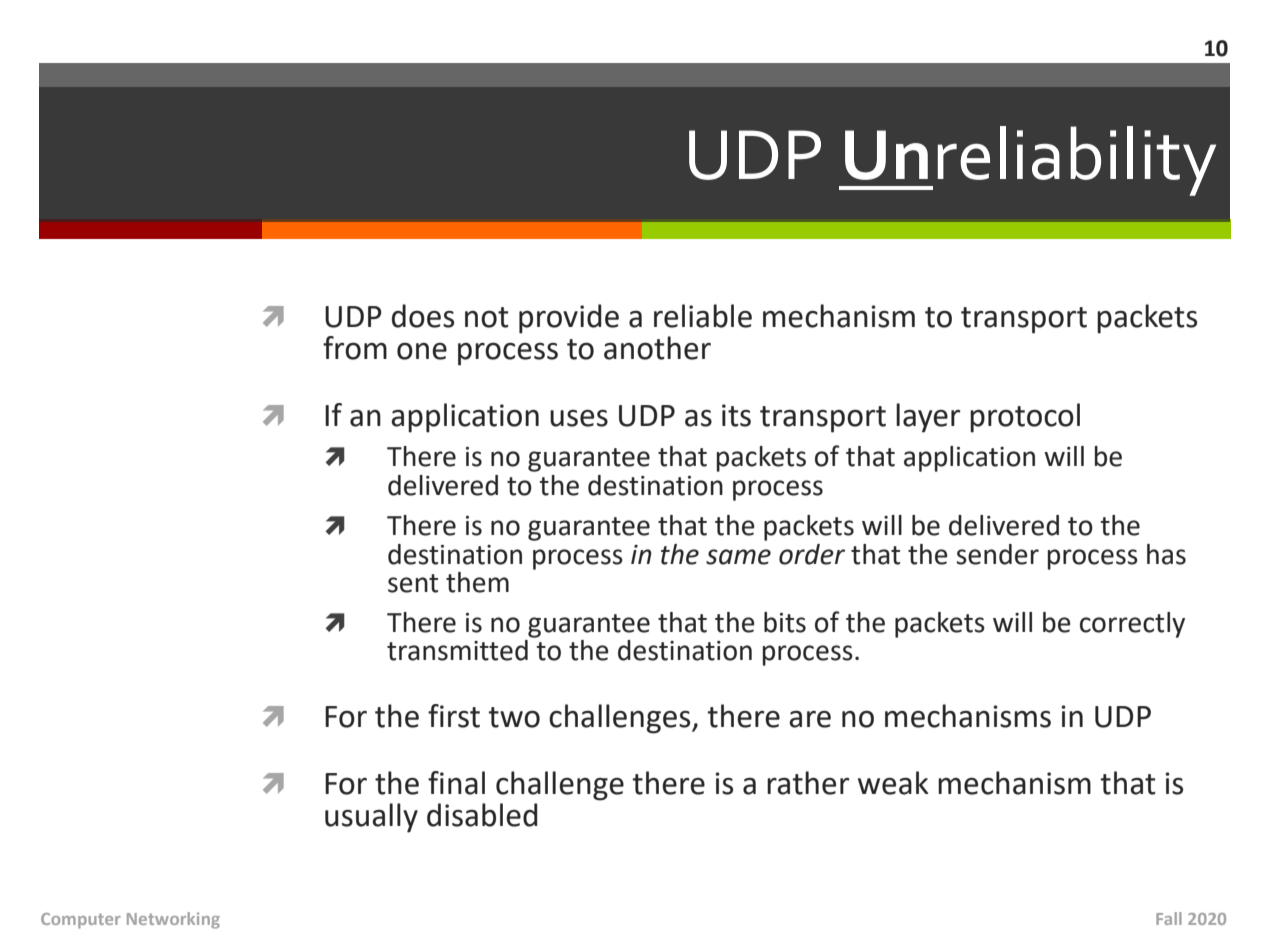 The height and width of the document is (952, 1270). What do you see at coordinates (1029, 161) in the document?
I see `Unreliability` at bounding box center [1029, 161].
